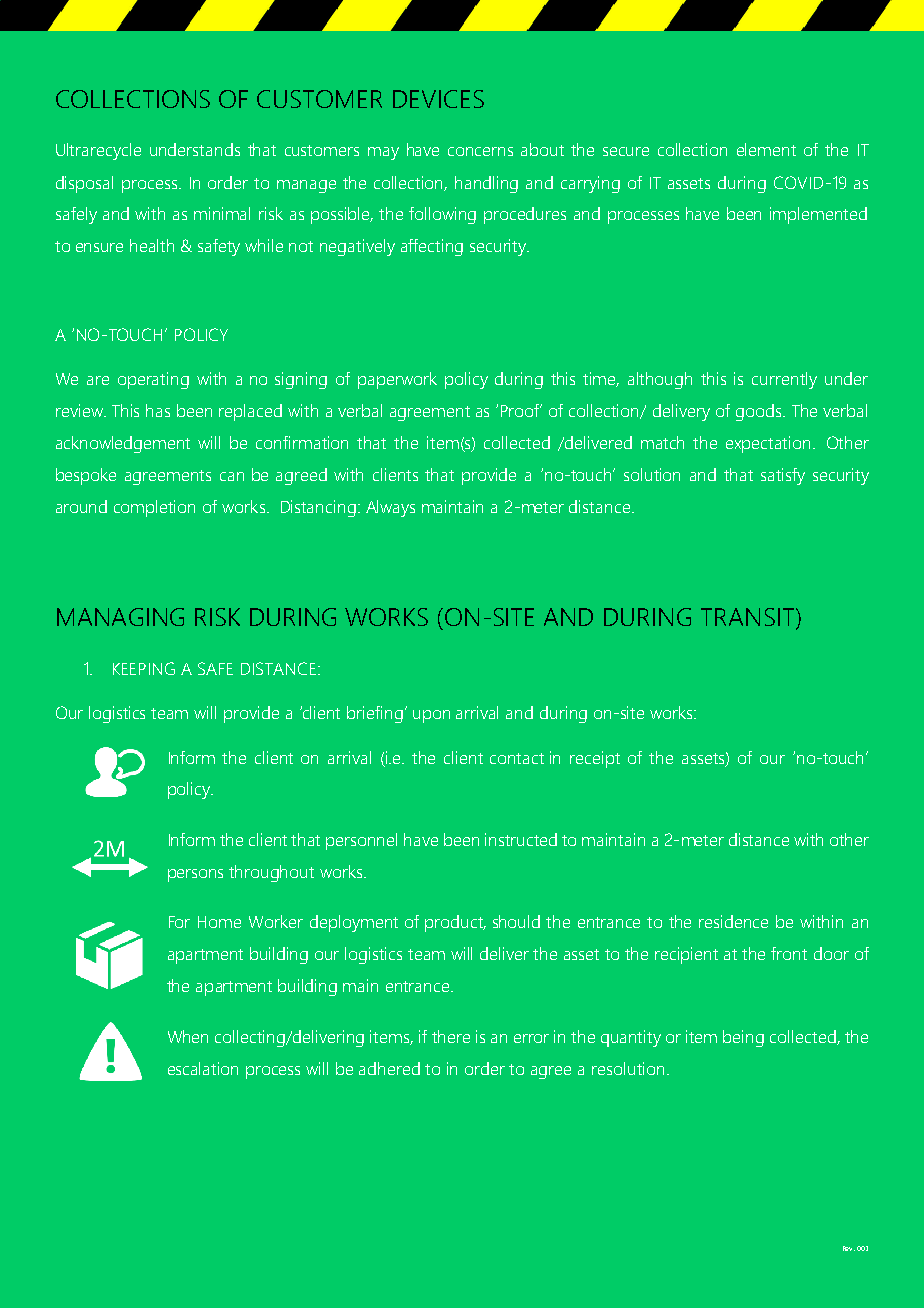  Describe the element at coordinates (390, 508) in the document. I see `Always` at that location.
